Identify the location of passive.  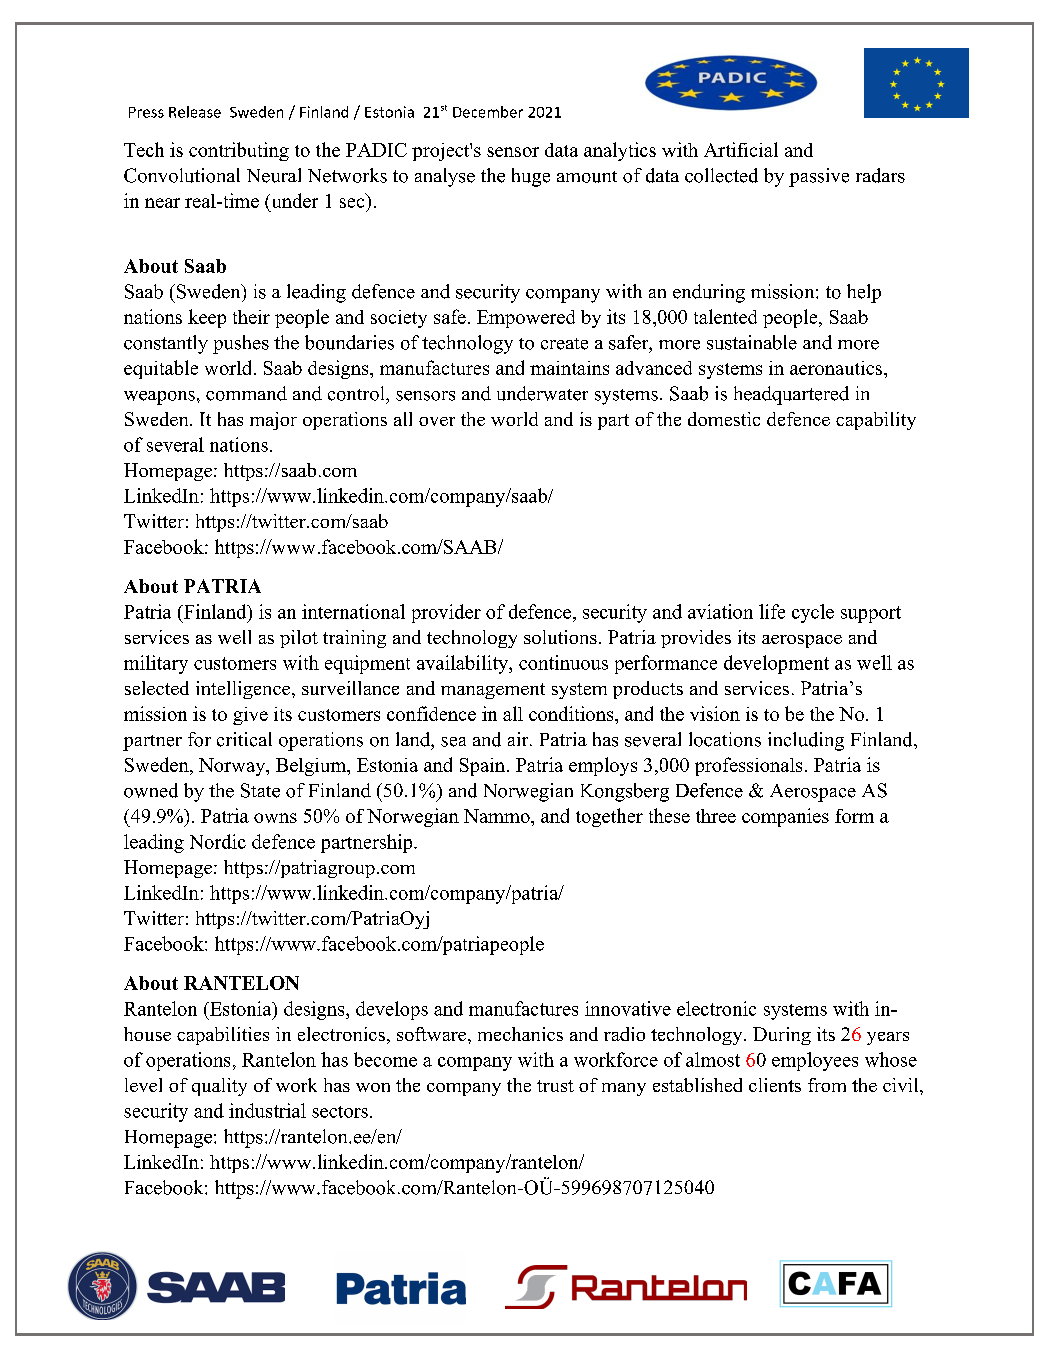
(819, 177).
